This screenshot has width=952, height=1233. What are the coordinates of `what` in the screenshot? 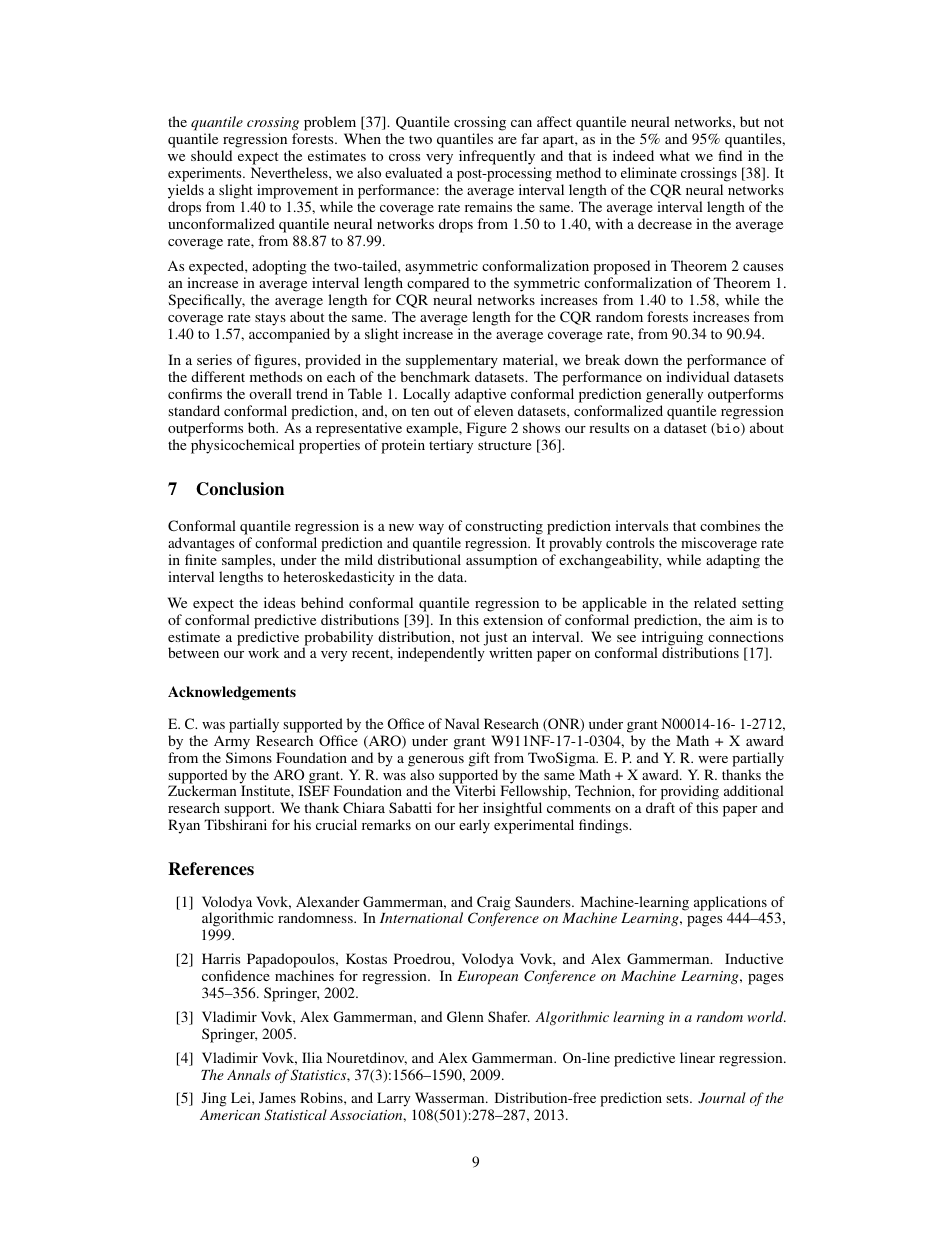 It's located at (675, 155).
